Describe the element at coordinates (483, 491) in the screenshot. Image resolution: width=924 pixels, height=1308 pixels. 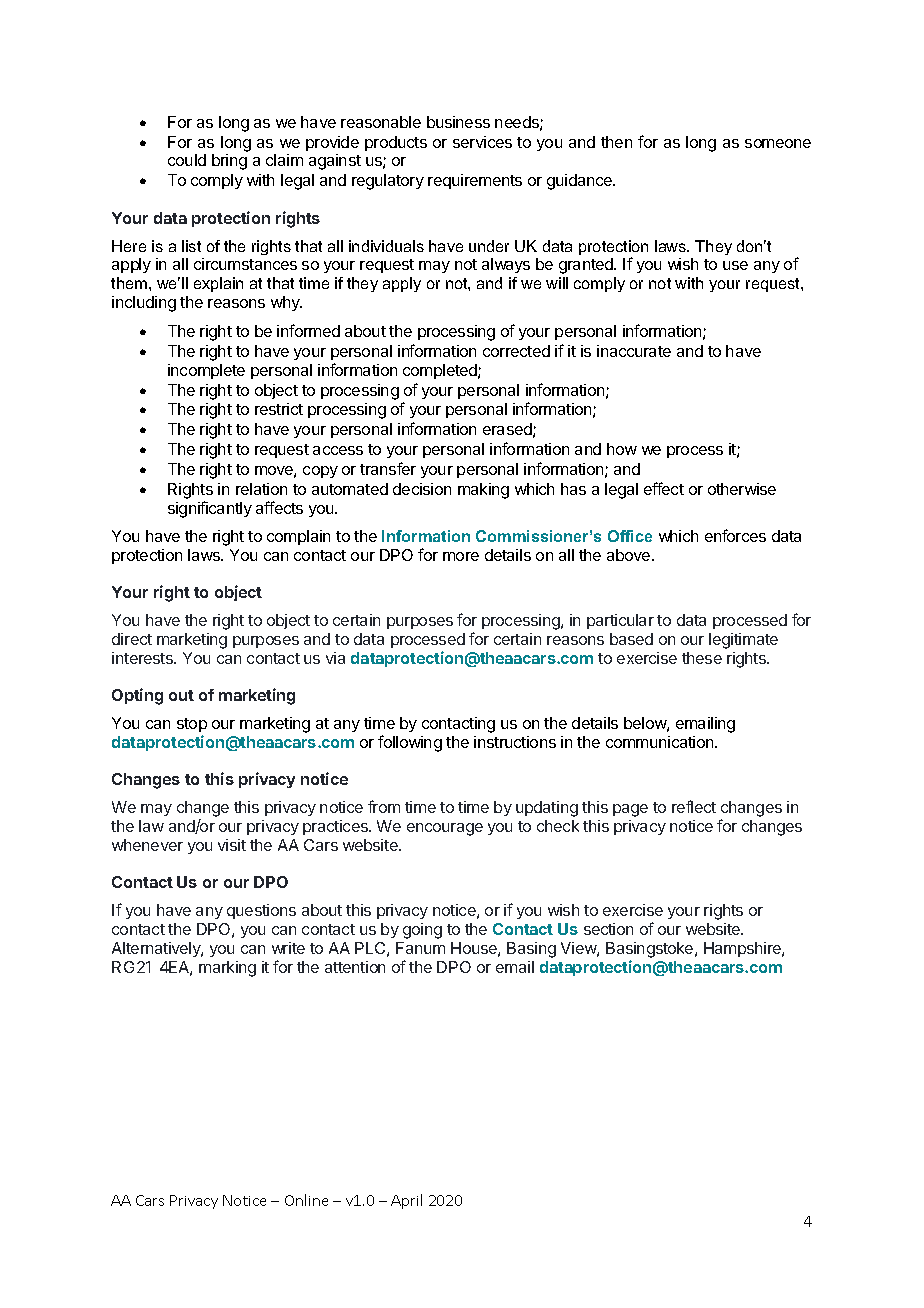
I see `making` at that location.
